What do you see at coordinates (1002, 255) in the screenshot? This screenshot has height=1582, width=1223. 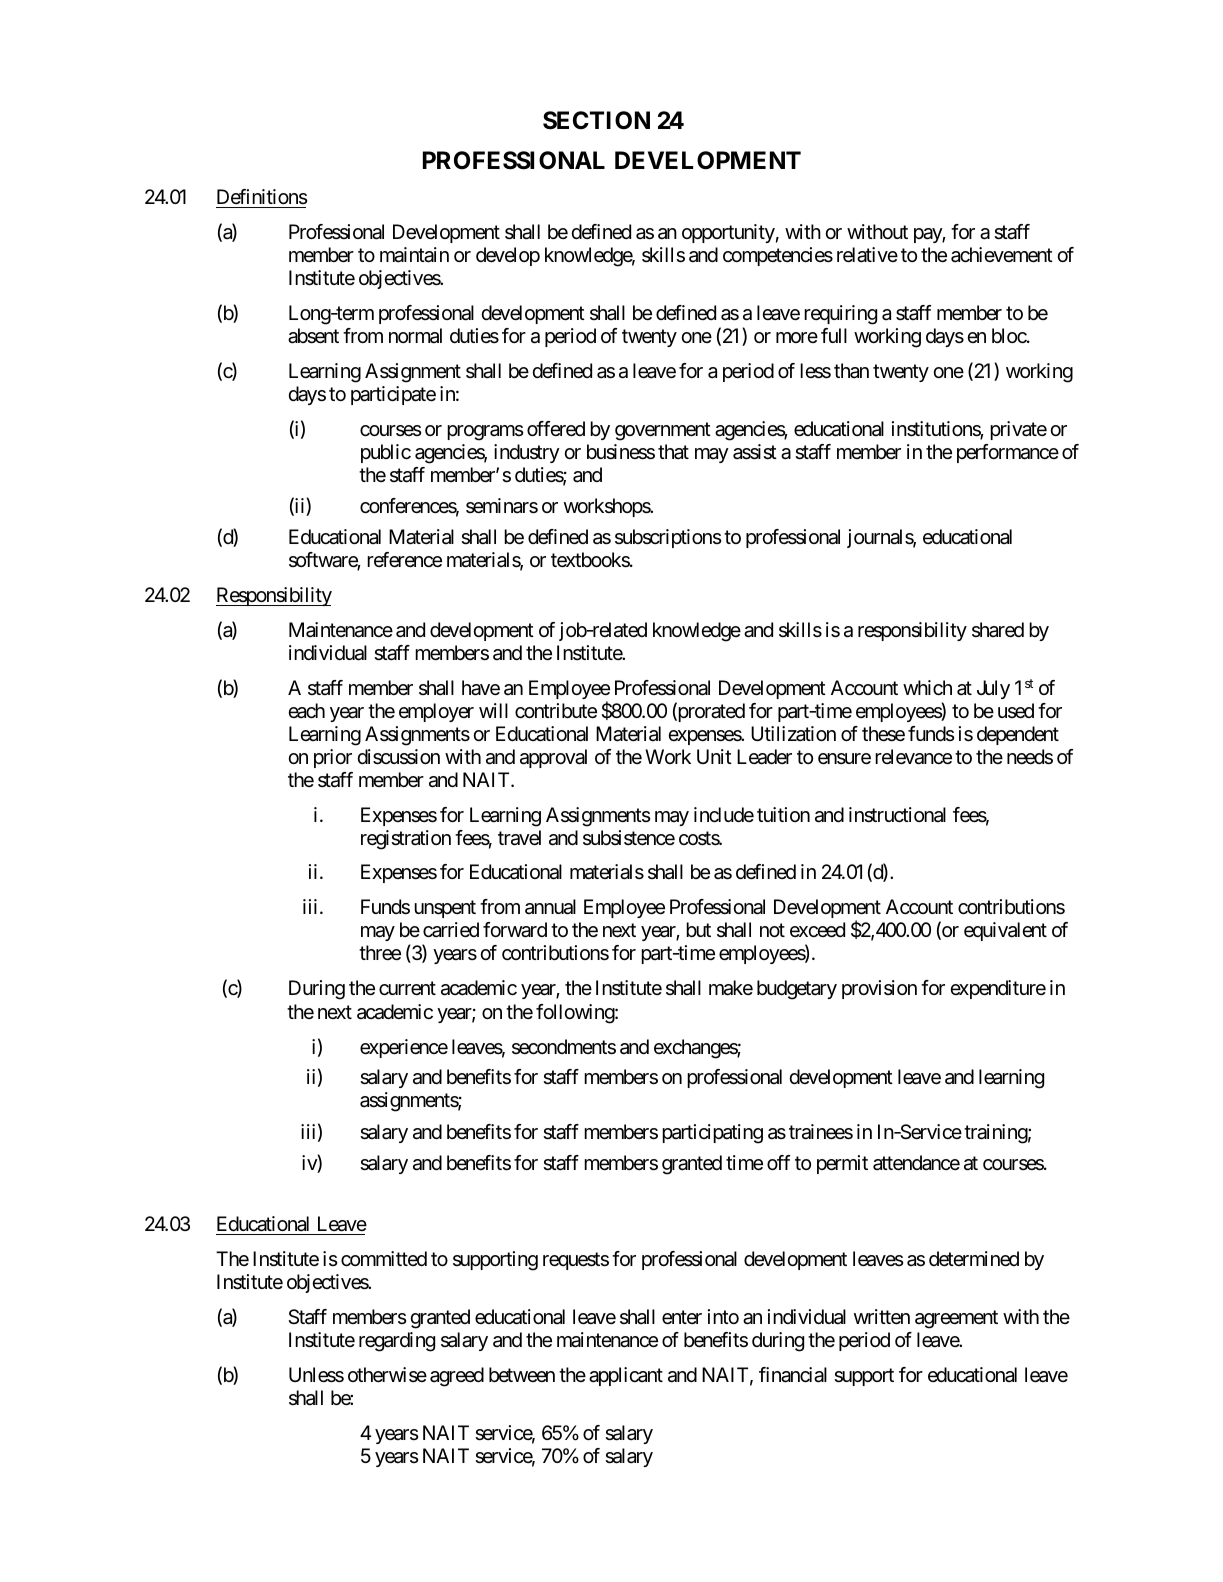 I see `achievement` at bounding box center [1002, 255].
